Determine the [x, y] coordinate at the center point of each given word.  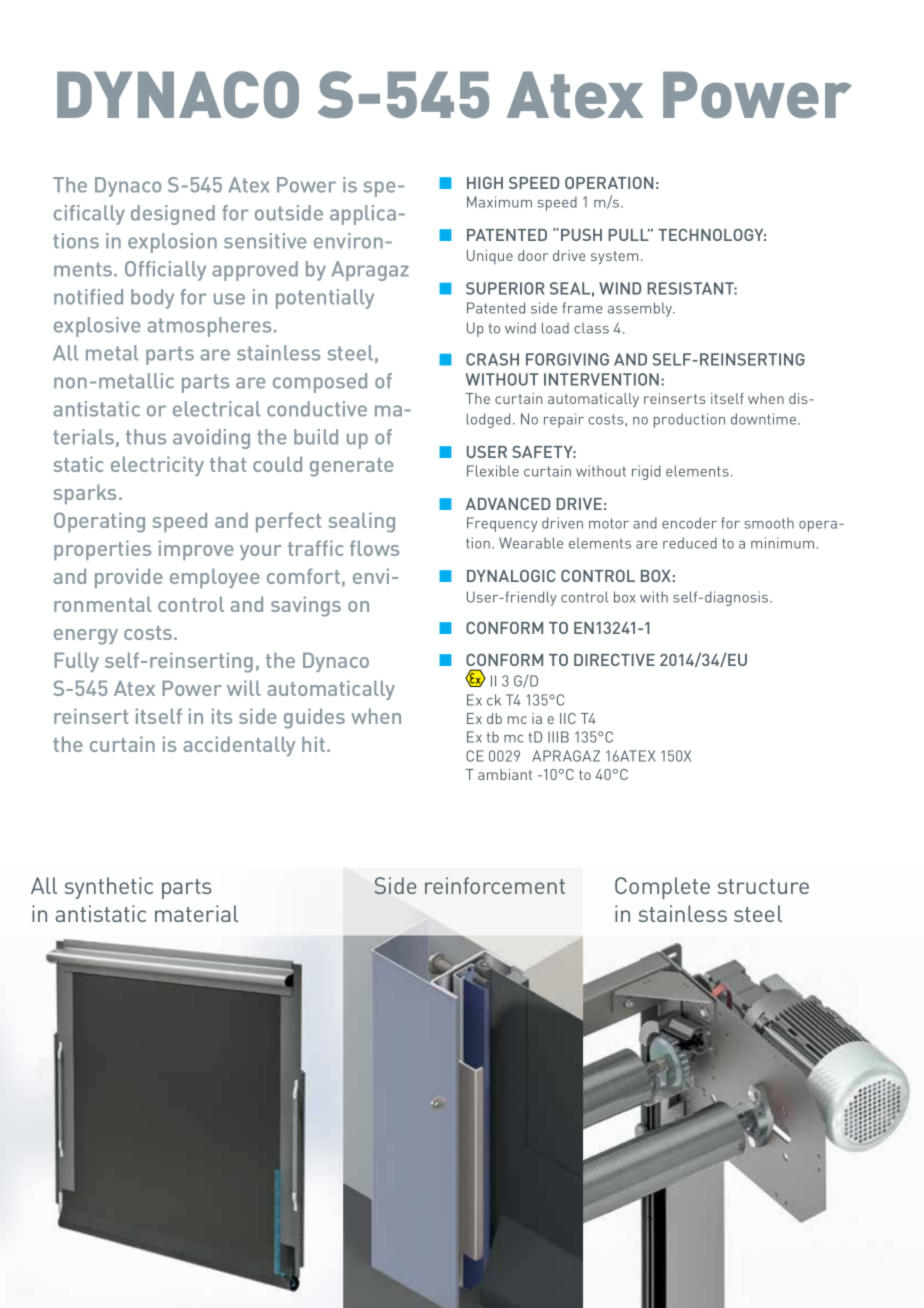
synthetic [109, 888]
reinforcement [495, 885]
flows [374, 548]
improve [196, 550]
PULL [629, 235]
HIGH [485, 183]
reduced [690, 543]
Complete [662, 888]
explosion [172, 243]
